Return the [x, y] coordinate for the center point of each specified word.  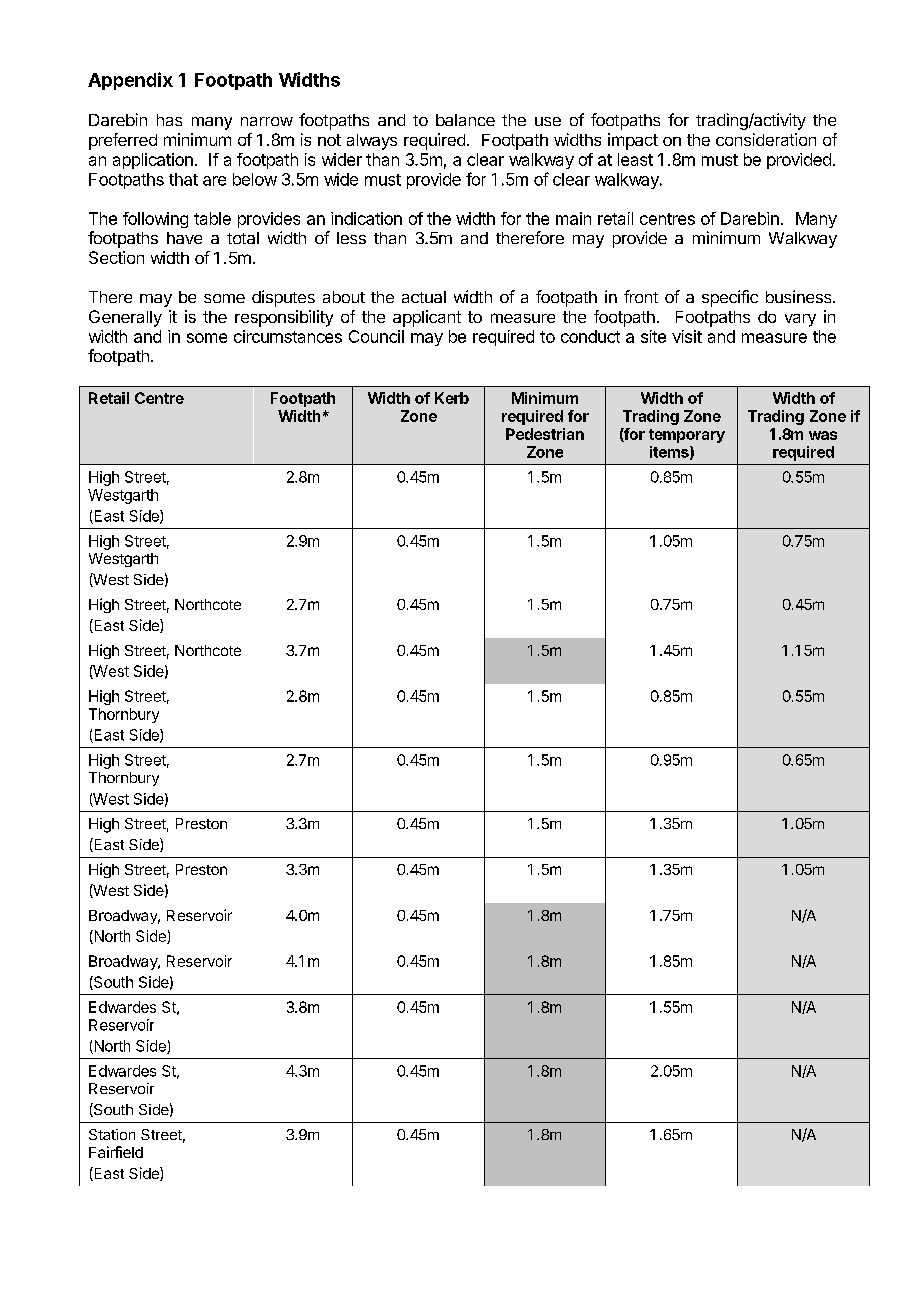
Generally [125, 318]
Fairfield [116, 1152]
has [169, 120]
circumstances [288, 336]
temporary [687, 436]
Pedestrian [545, 434]
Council [376, 336]
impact [633, 141]
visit [687, 336]
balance [465, 120]
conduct [590, 336]
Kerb [452, 398]
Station [112, 1134]
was [823, 435]
